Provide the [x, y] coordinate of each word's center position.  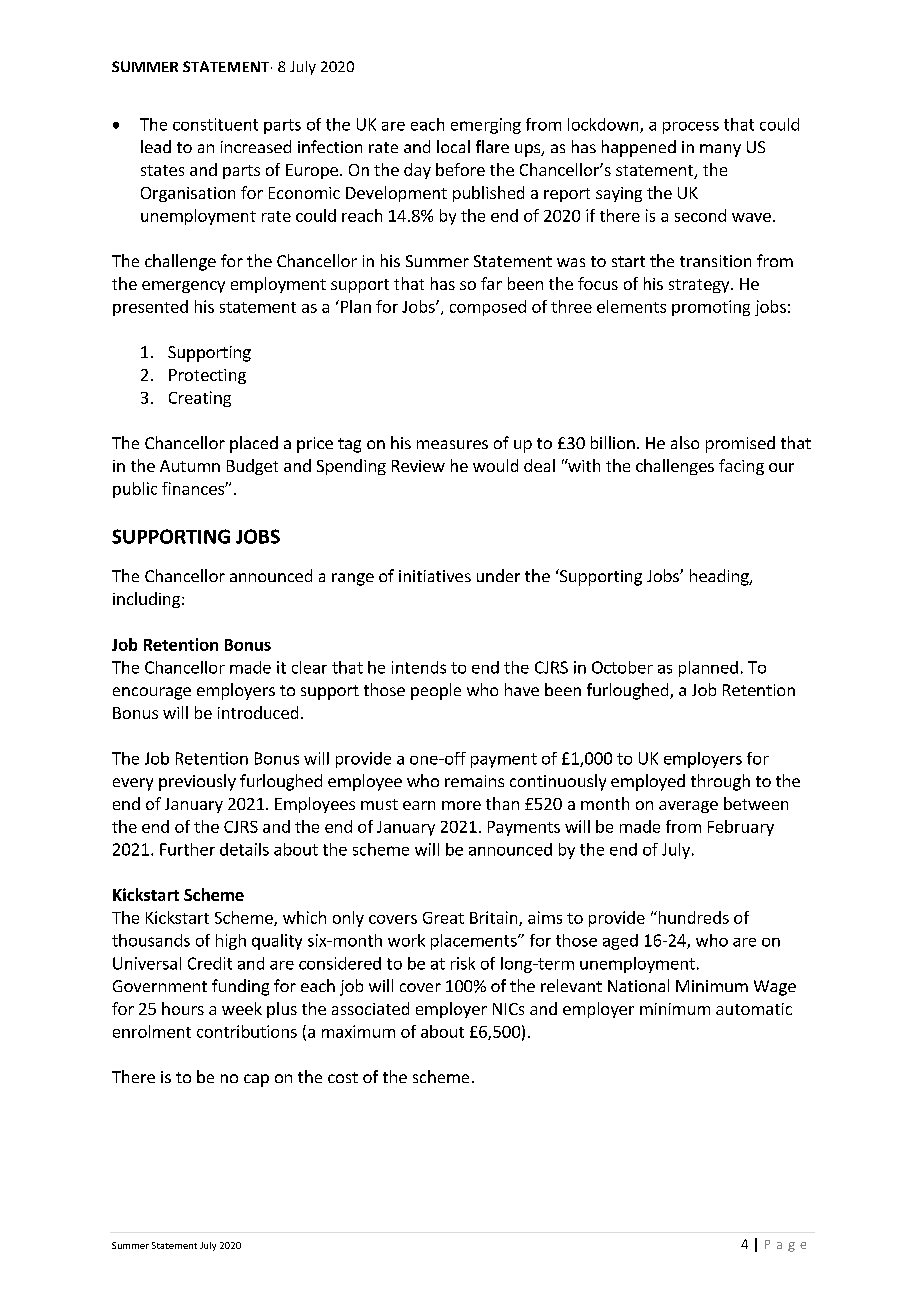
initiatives [435, 576]
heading [720, 577]
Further [187, 849]
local [453, 146]
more [461, 805]
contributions [247, 1031]
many [720, 150]
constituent [215, 124]
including [146, 600]
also [685, 442]
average [688, 807]
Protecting [207, 376]
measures [452, 444]
